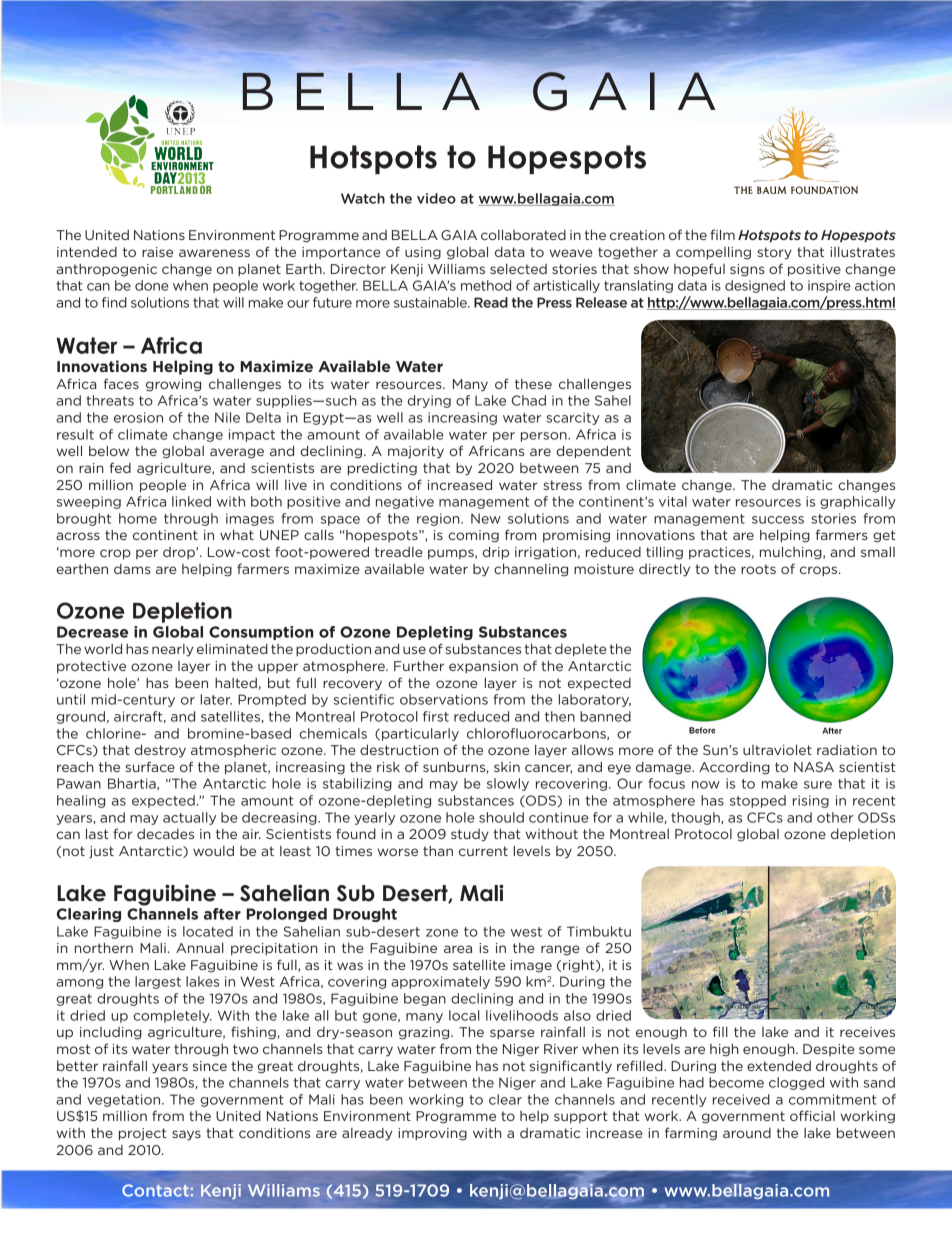 This document has height=1233, width=952. What do you see at coordinates (429, 401) in the document?
I see `drying` at bounding box center [429, 401].
